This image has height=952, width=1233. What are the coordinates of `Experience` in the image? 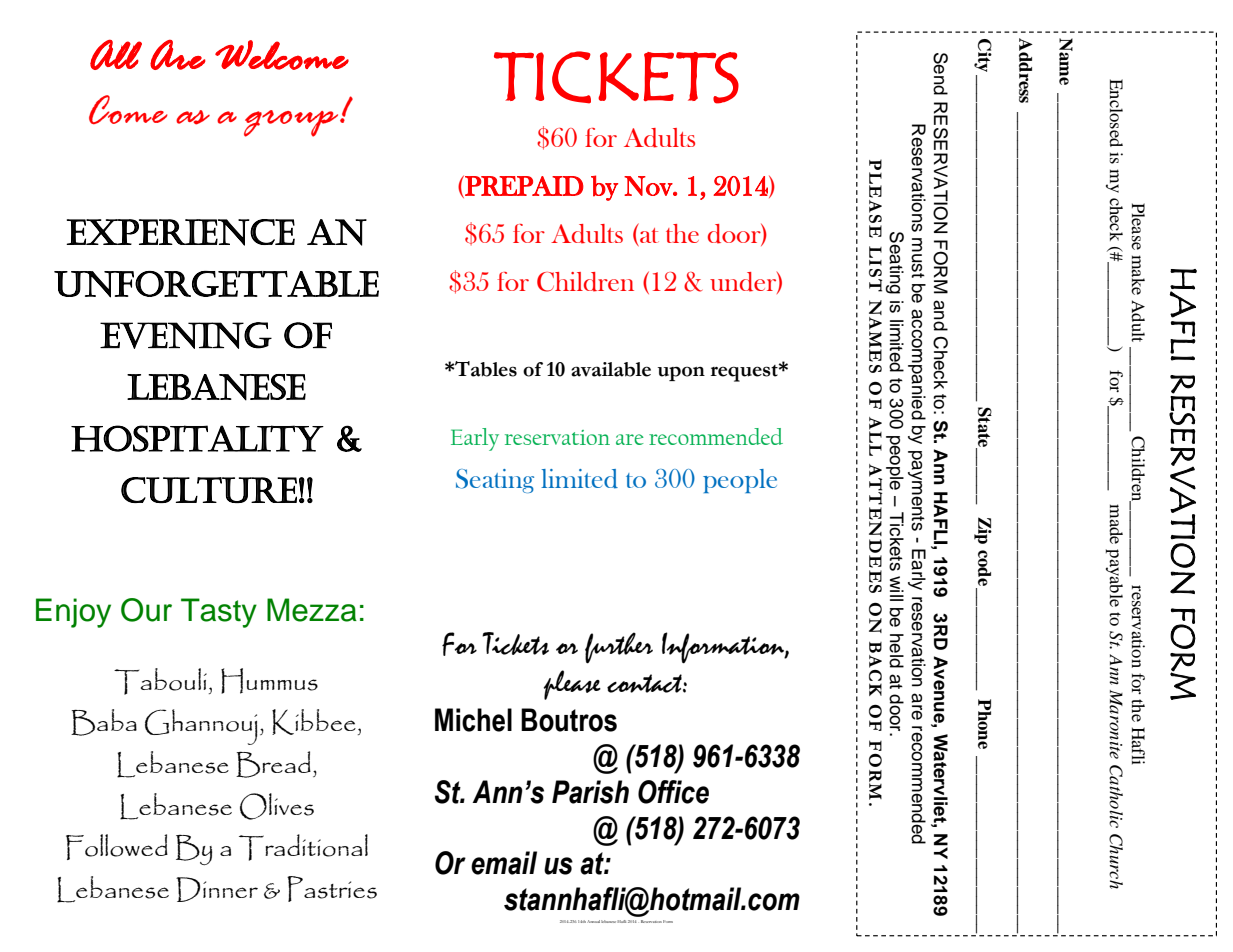 It's located at (180, 232).
